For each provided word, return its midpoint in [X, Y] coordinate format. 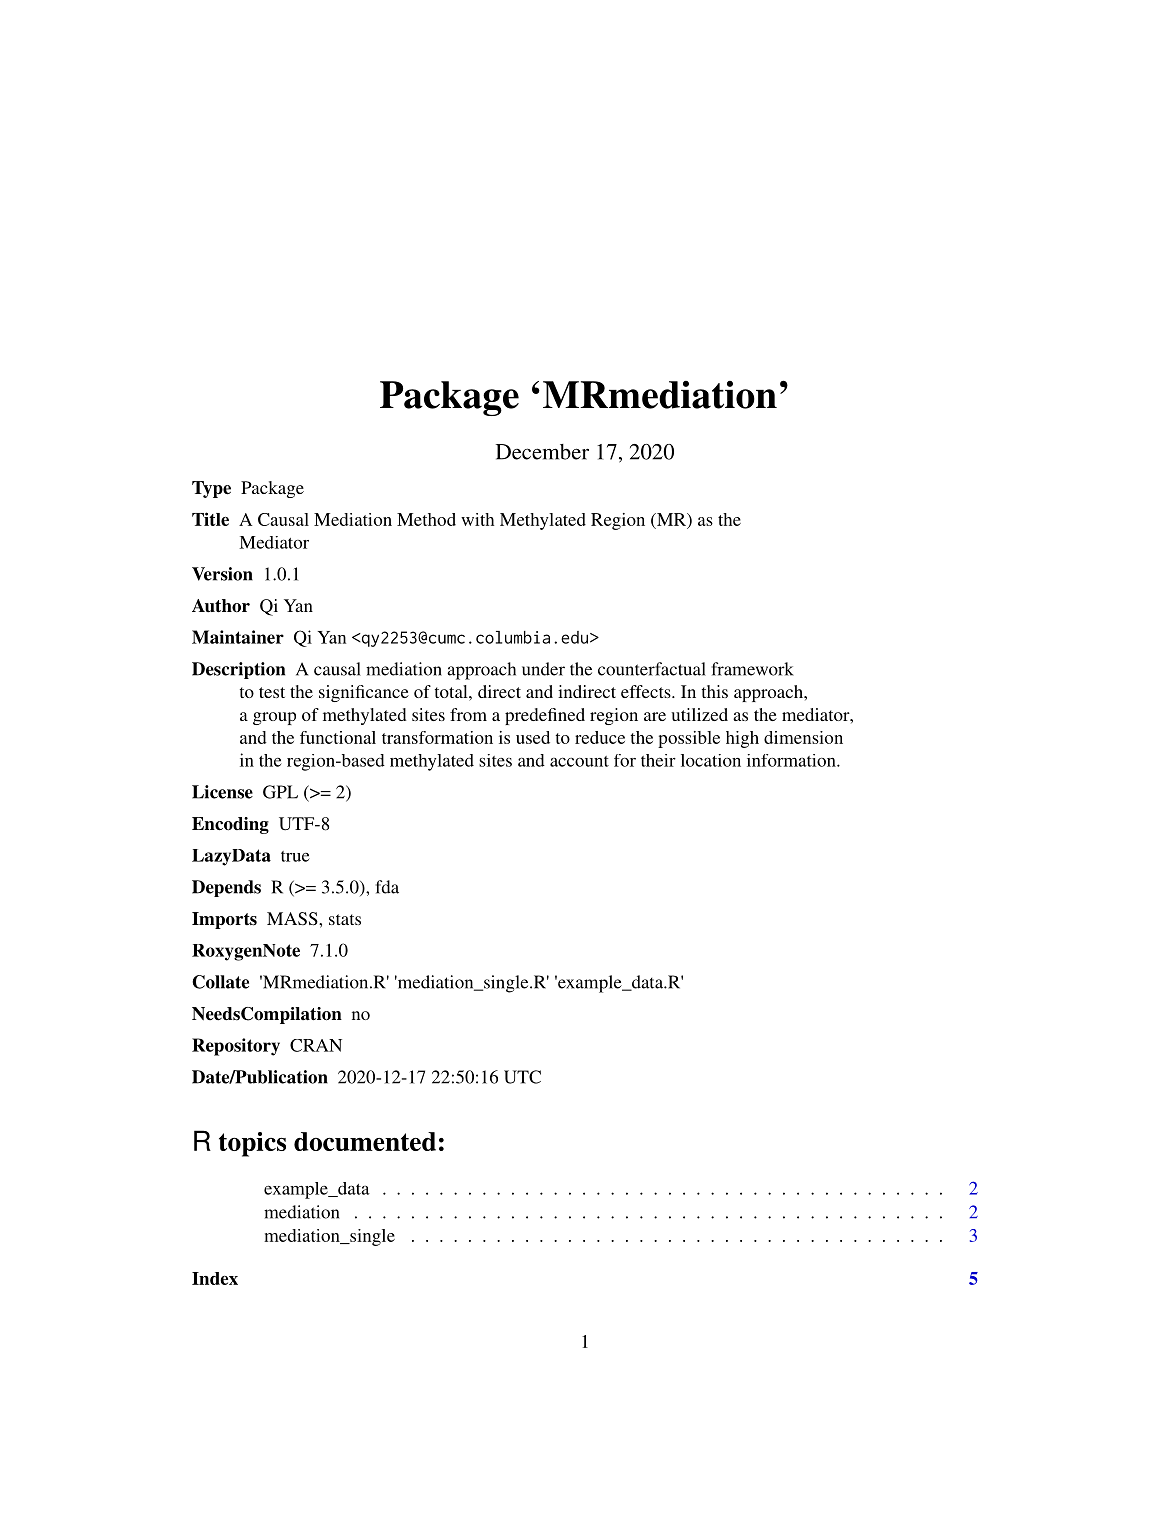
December [542, 452]
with [477, 519]
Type [211, 489]
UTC [522, 1077]
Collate [220, 982]
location [711, 760]
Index [215, 1278]
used [533, 737]
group [274, 718]
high [742, 739]
